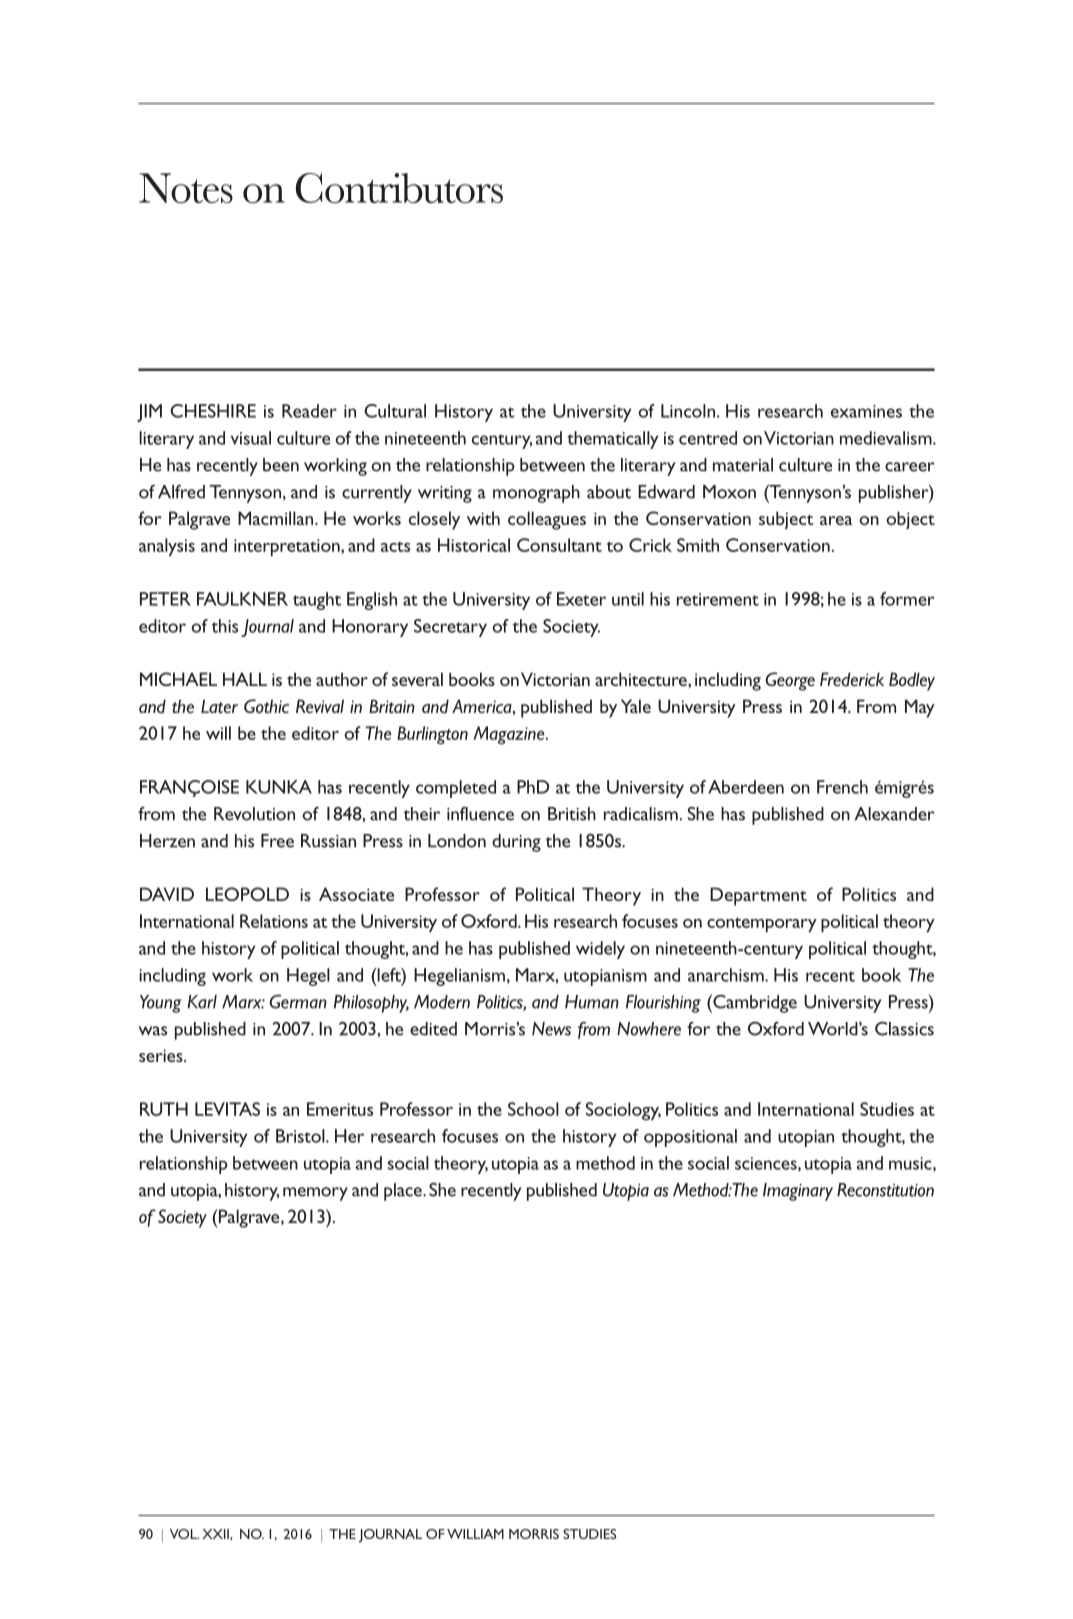 The width and height of the screenshot is (1073, 1619). Describe the element at coordinates (216, 1534) in the screenshot. I see `XXII` at that location.
